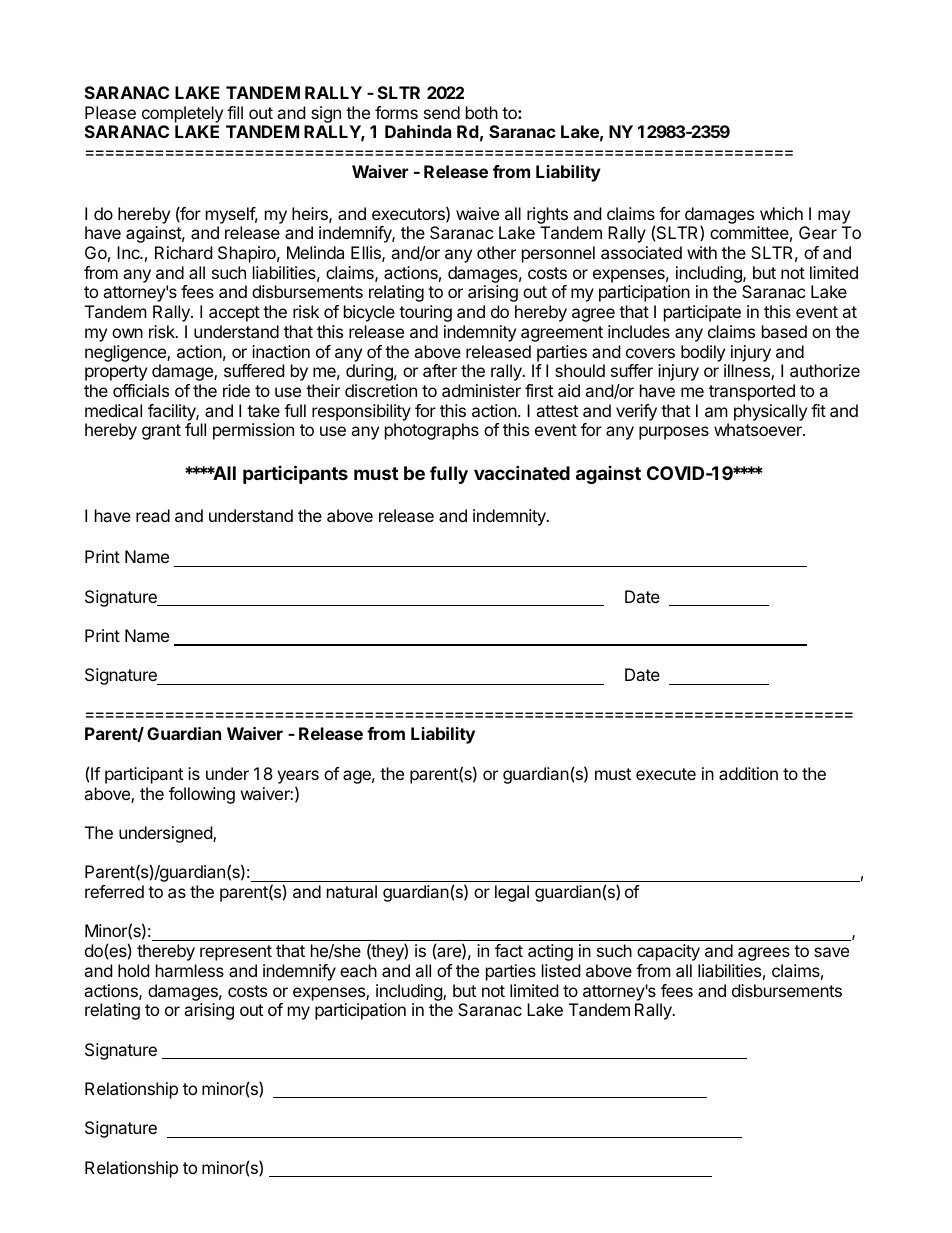 The image size is (952, 1233). Describe the element at coordinates (236, 953) in the page. I see `represent` at that location.
